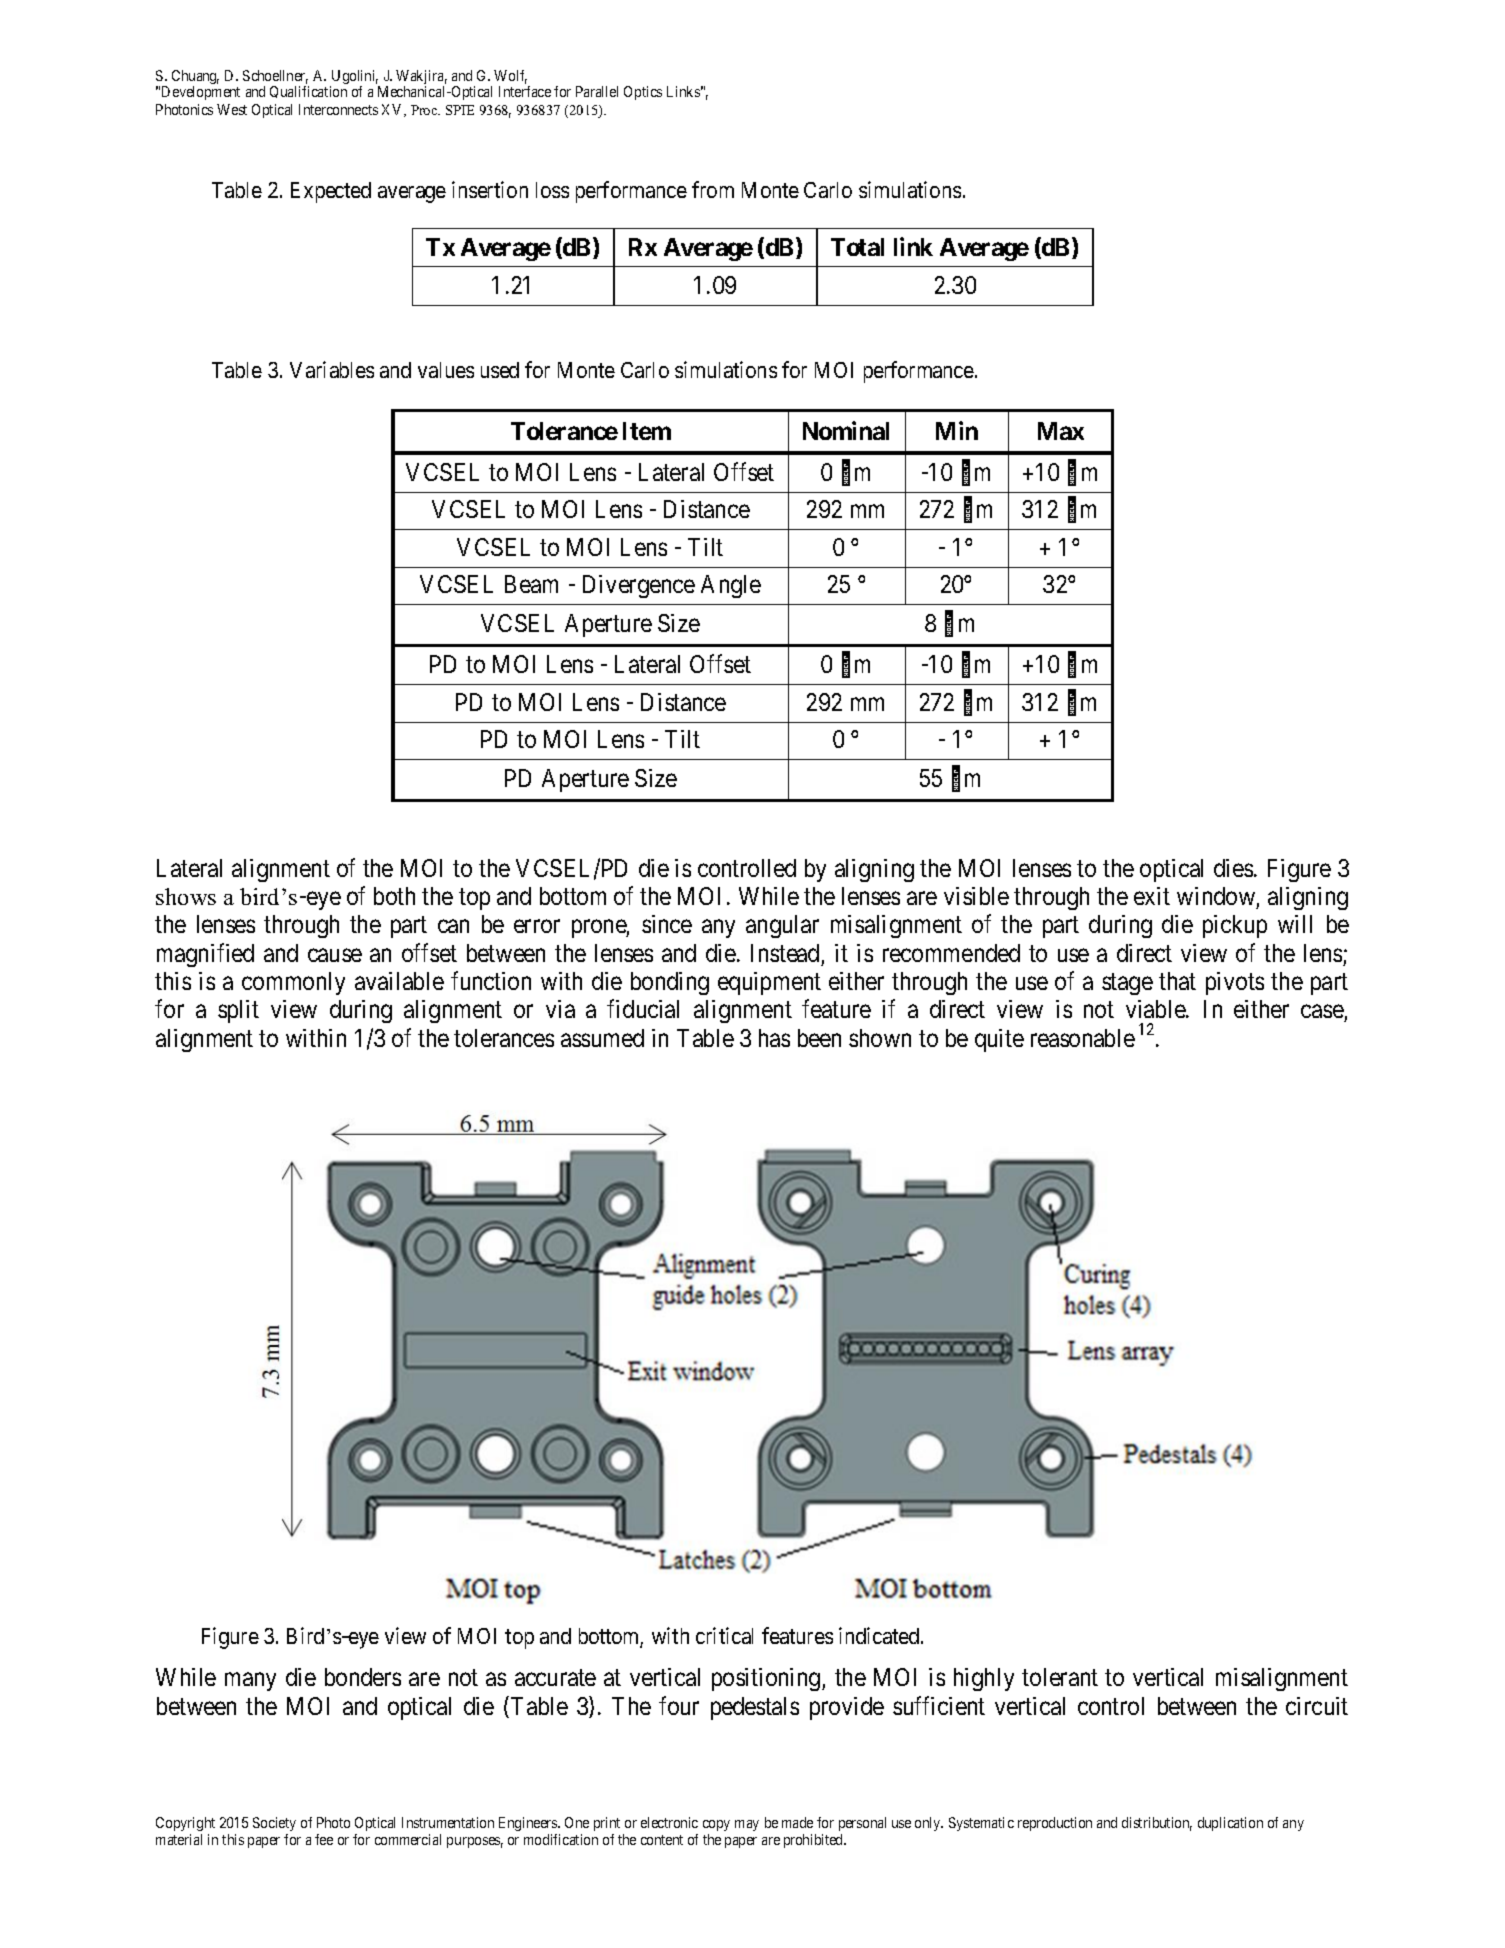 The height and width of the image is (1948, 1505). I want to click on dies, so click(1233, 868).
